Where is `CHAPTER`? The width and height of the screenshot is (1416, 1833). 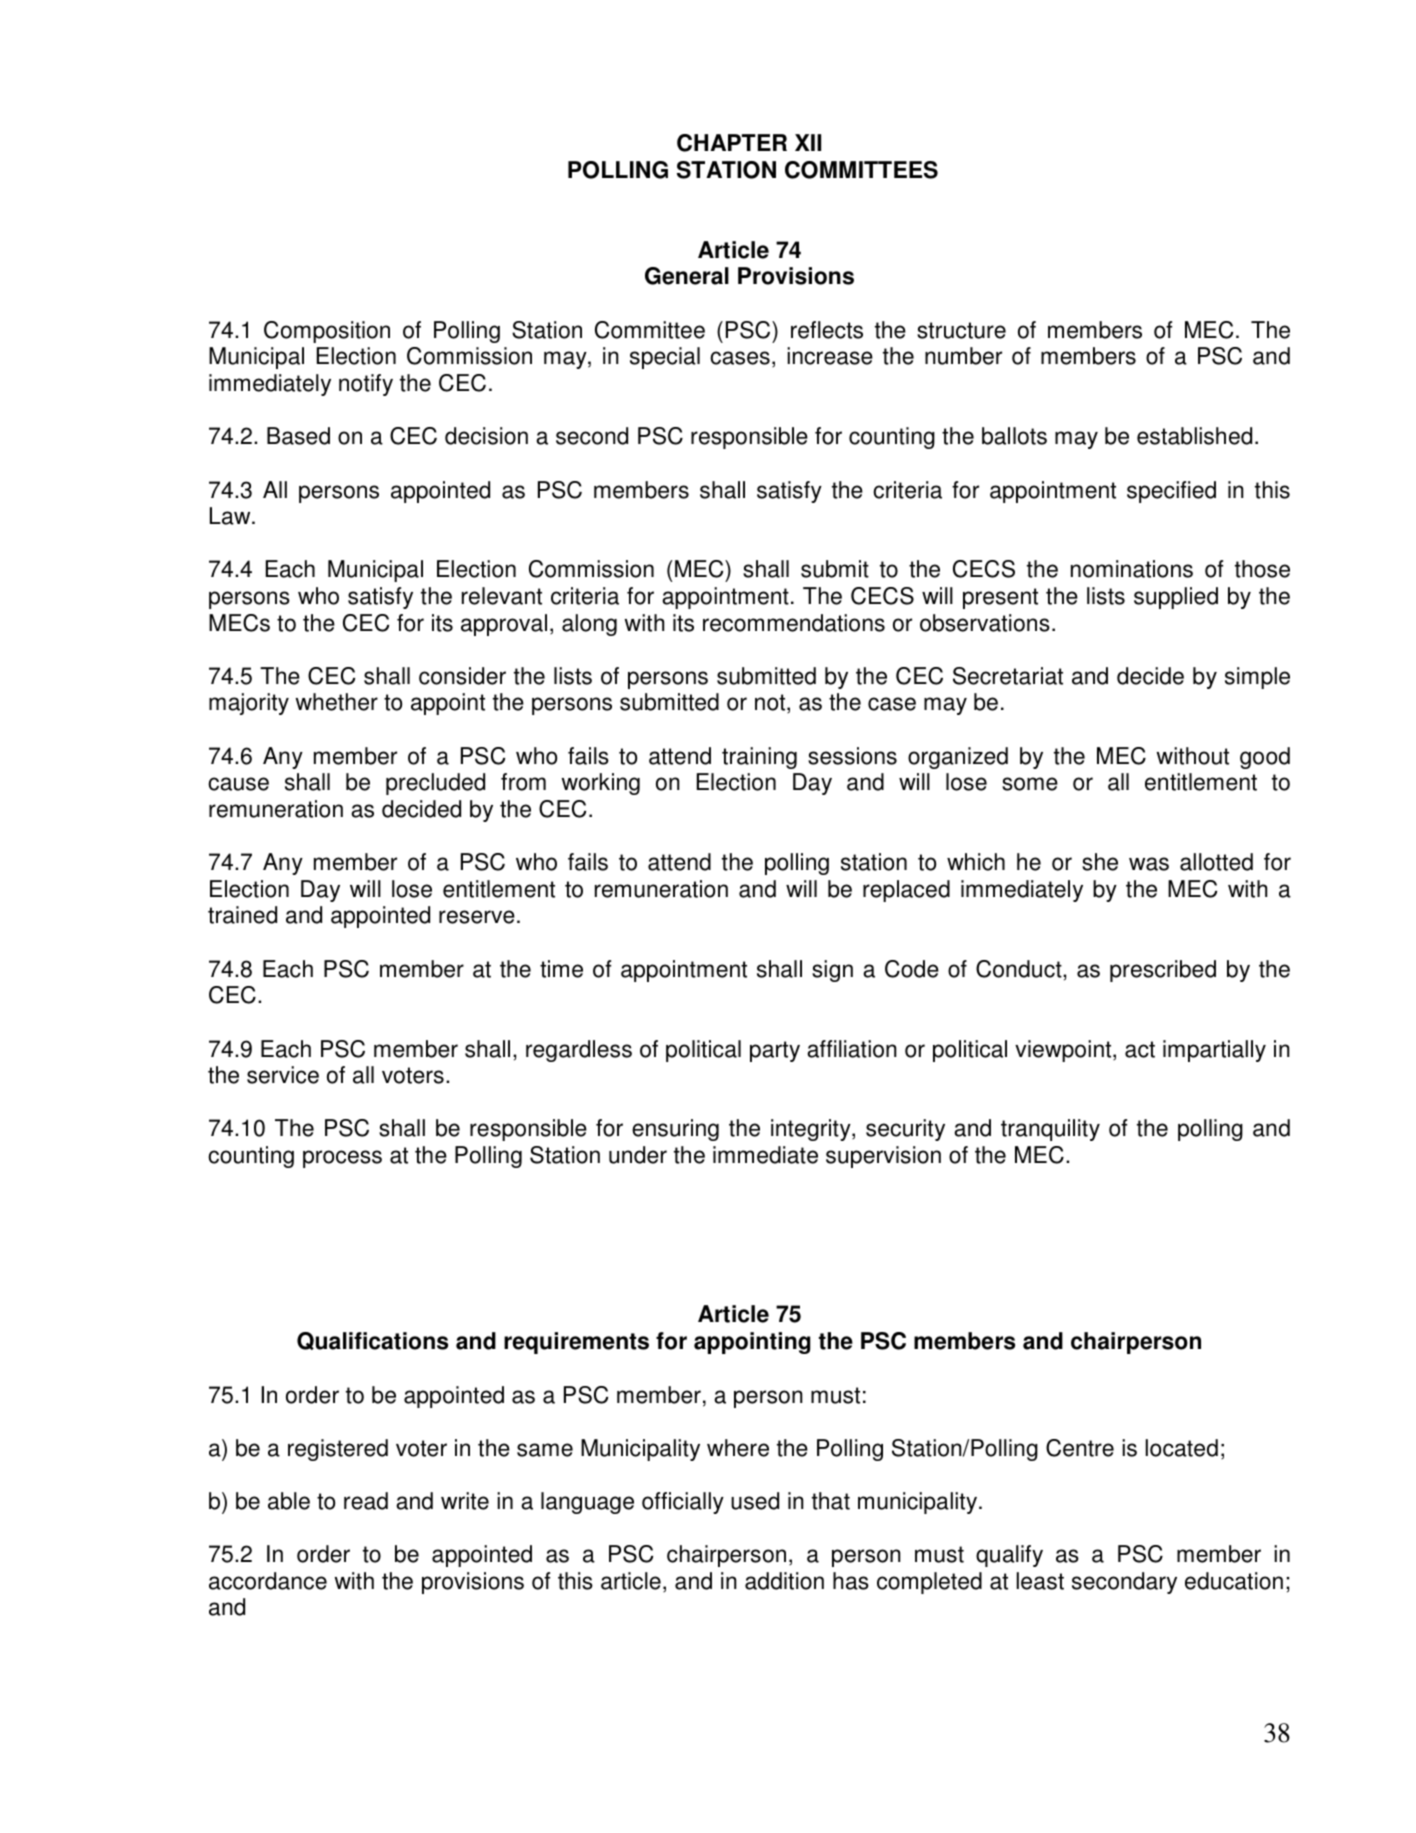 CHAPTER is located at coordinates (732, 143).
